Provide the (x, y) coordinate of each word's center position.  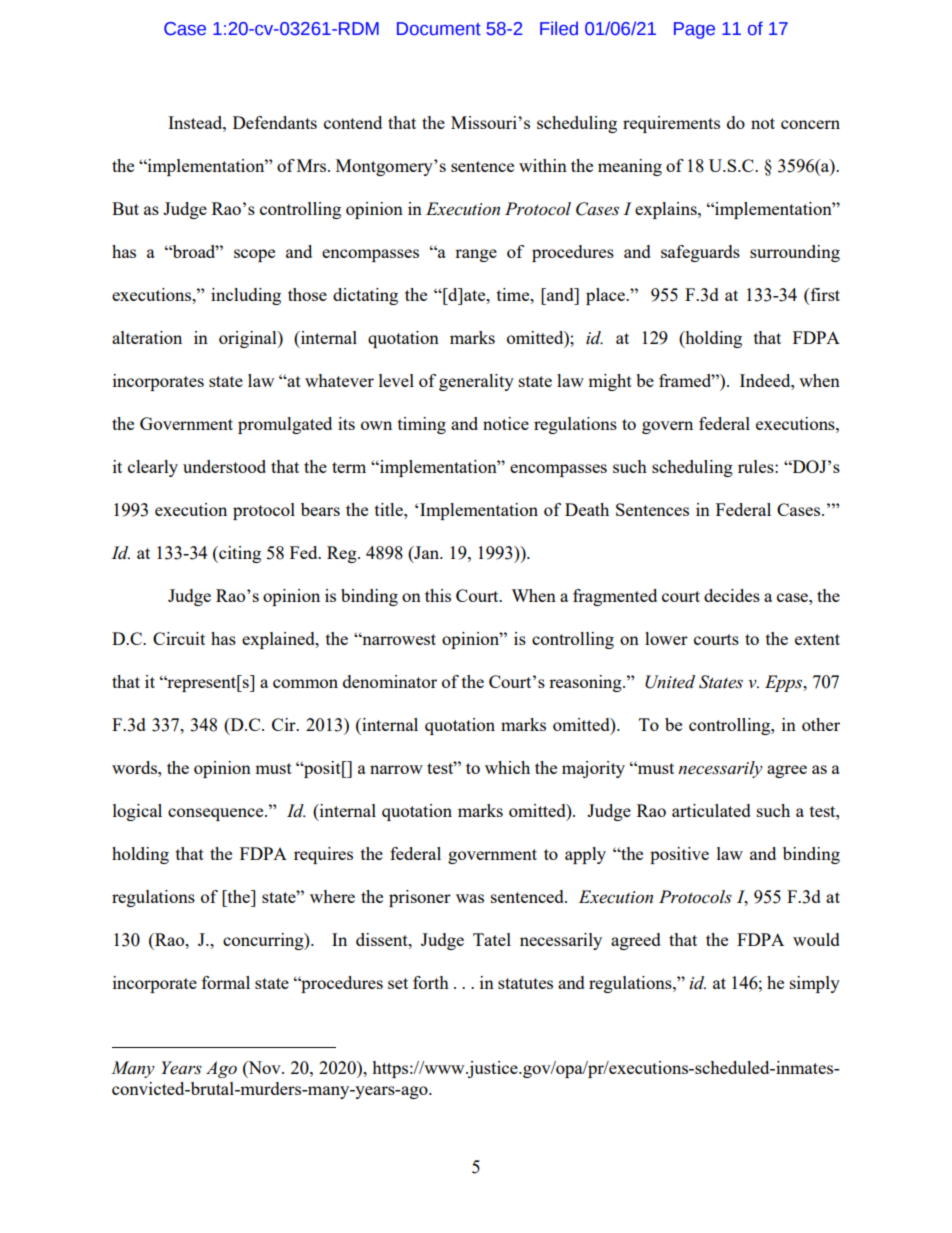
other (821, 724)
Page (694, 30)
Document (439, 29)
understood (224, 466)
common (305, 683)
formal (226, 982)
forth (431, 982)
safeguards (700, 253)
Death (587, 509)
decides (732, 595)
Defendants (275, 122)
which (507, 767)
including (246, 296)
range (476, 255)
